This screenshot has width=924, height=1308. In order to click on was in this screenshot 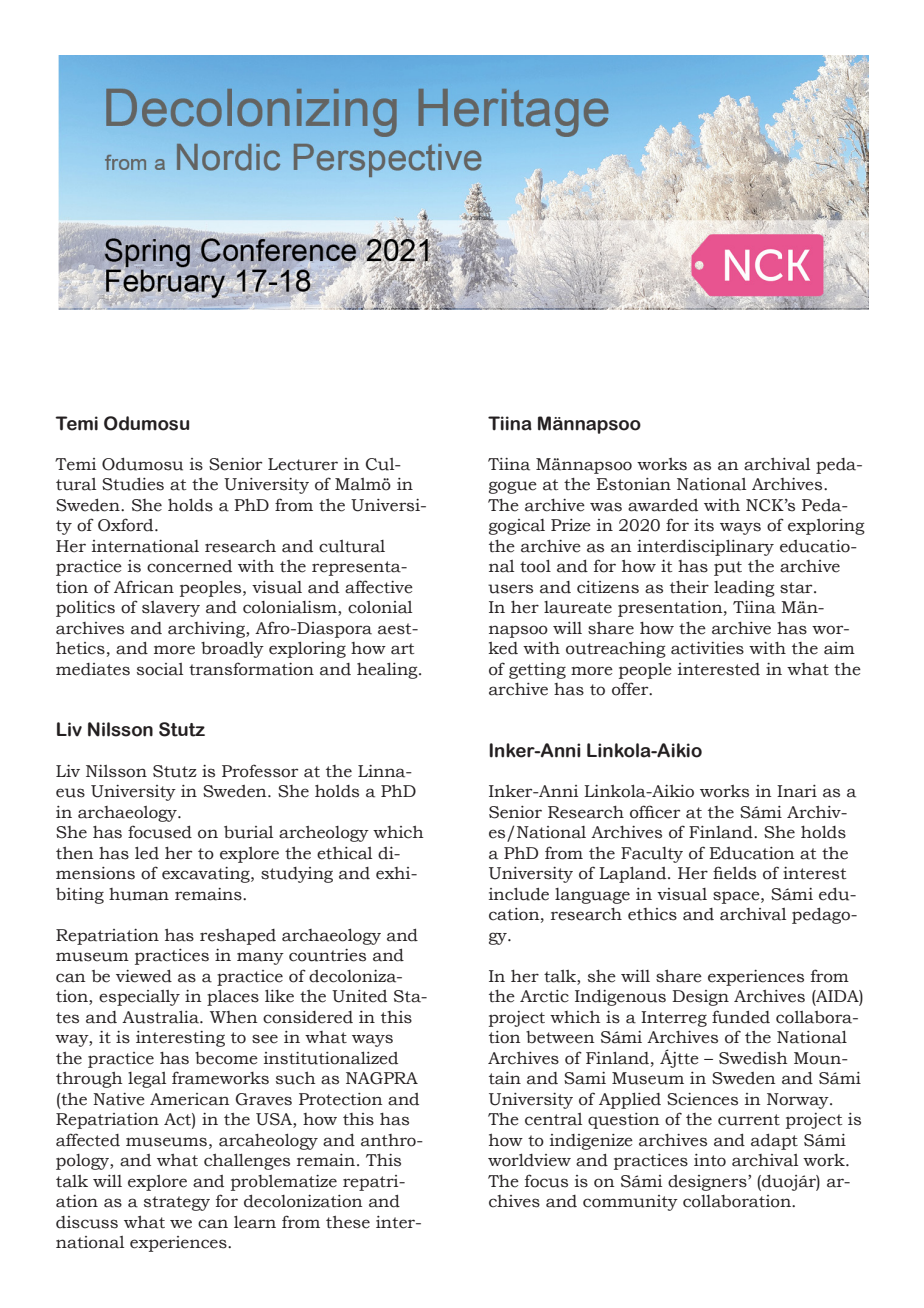, I will do `click(606, 507)`.
